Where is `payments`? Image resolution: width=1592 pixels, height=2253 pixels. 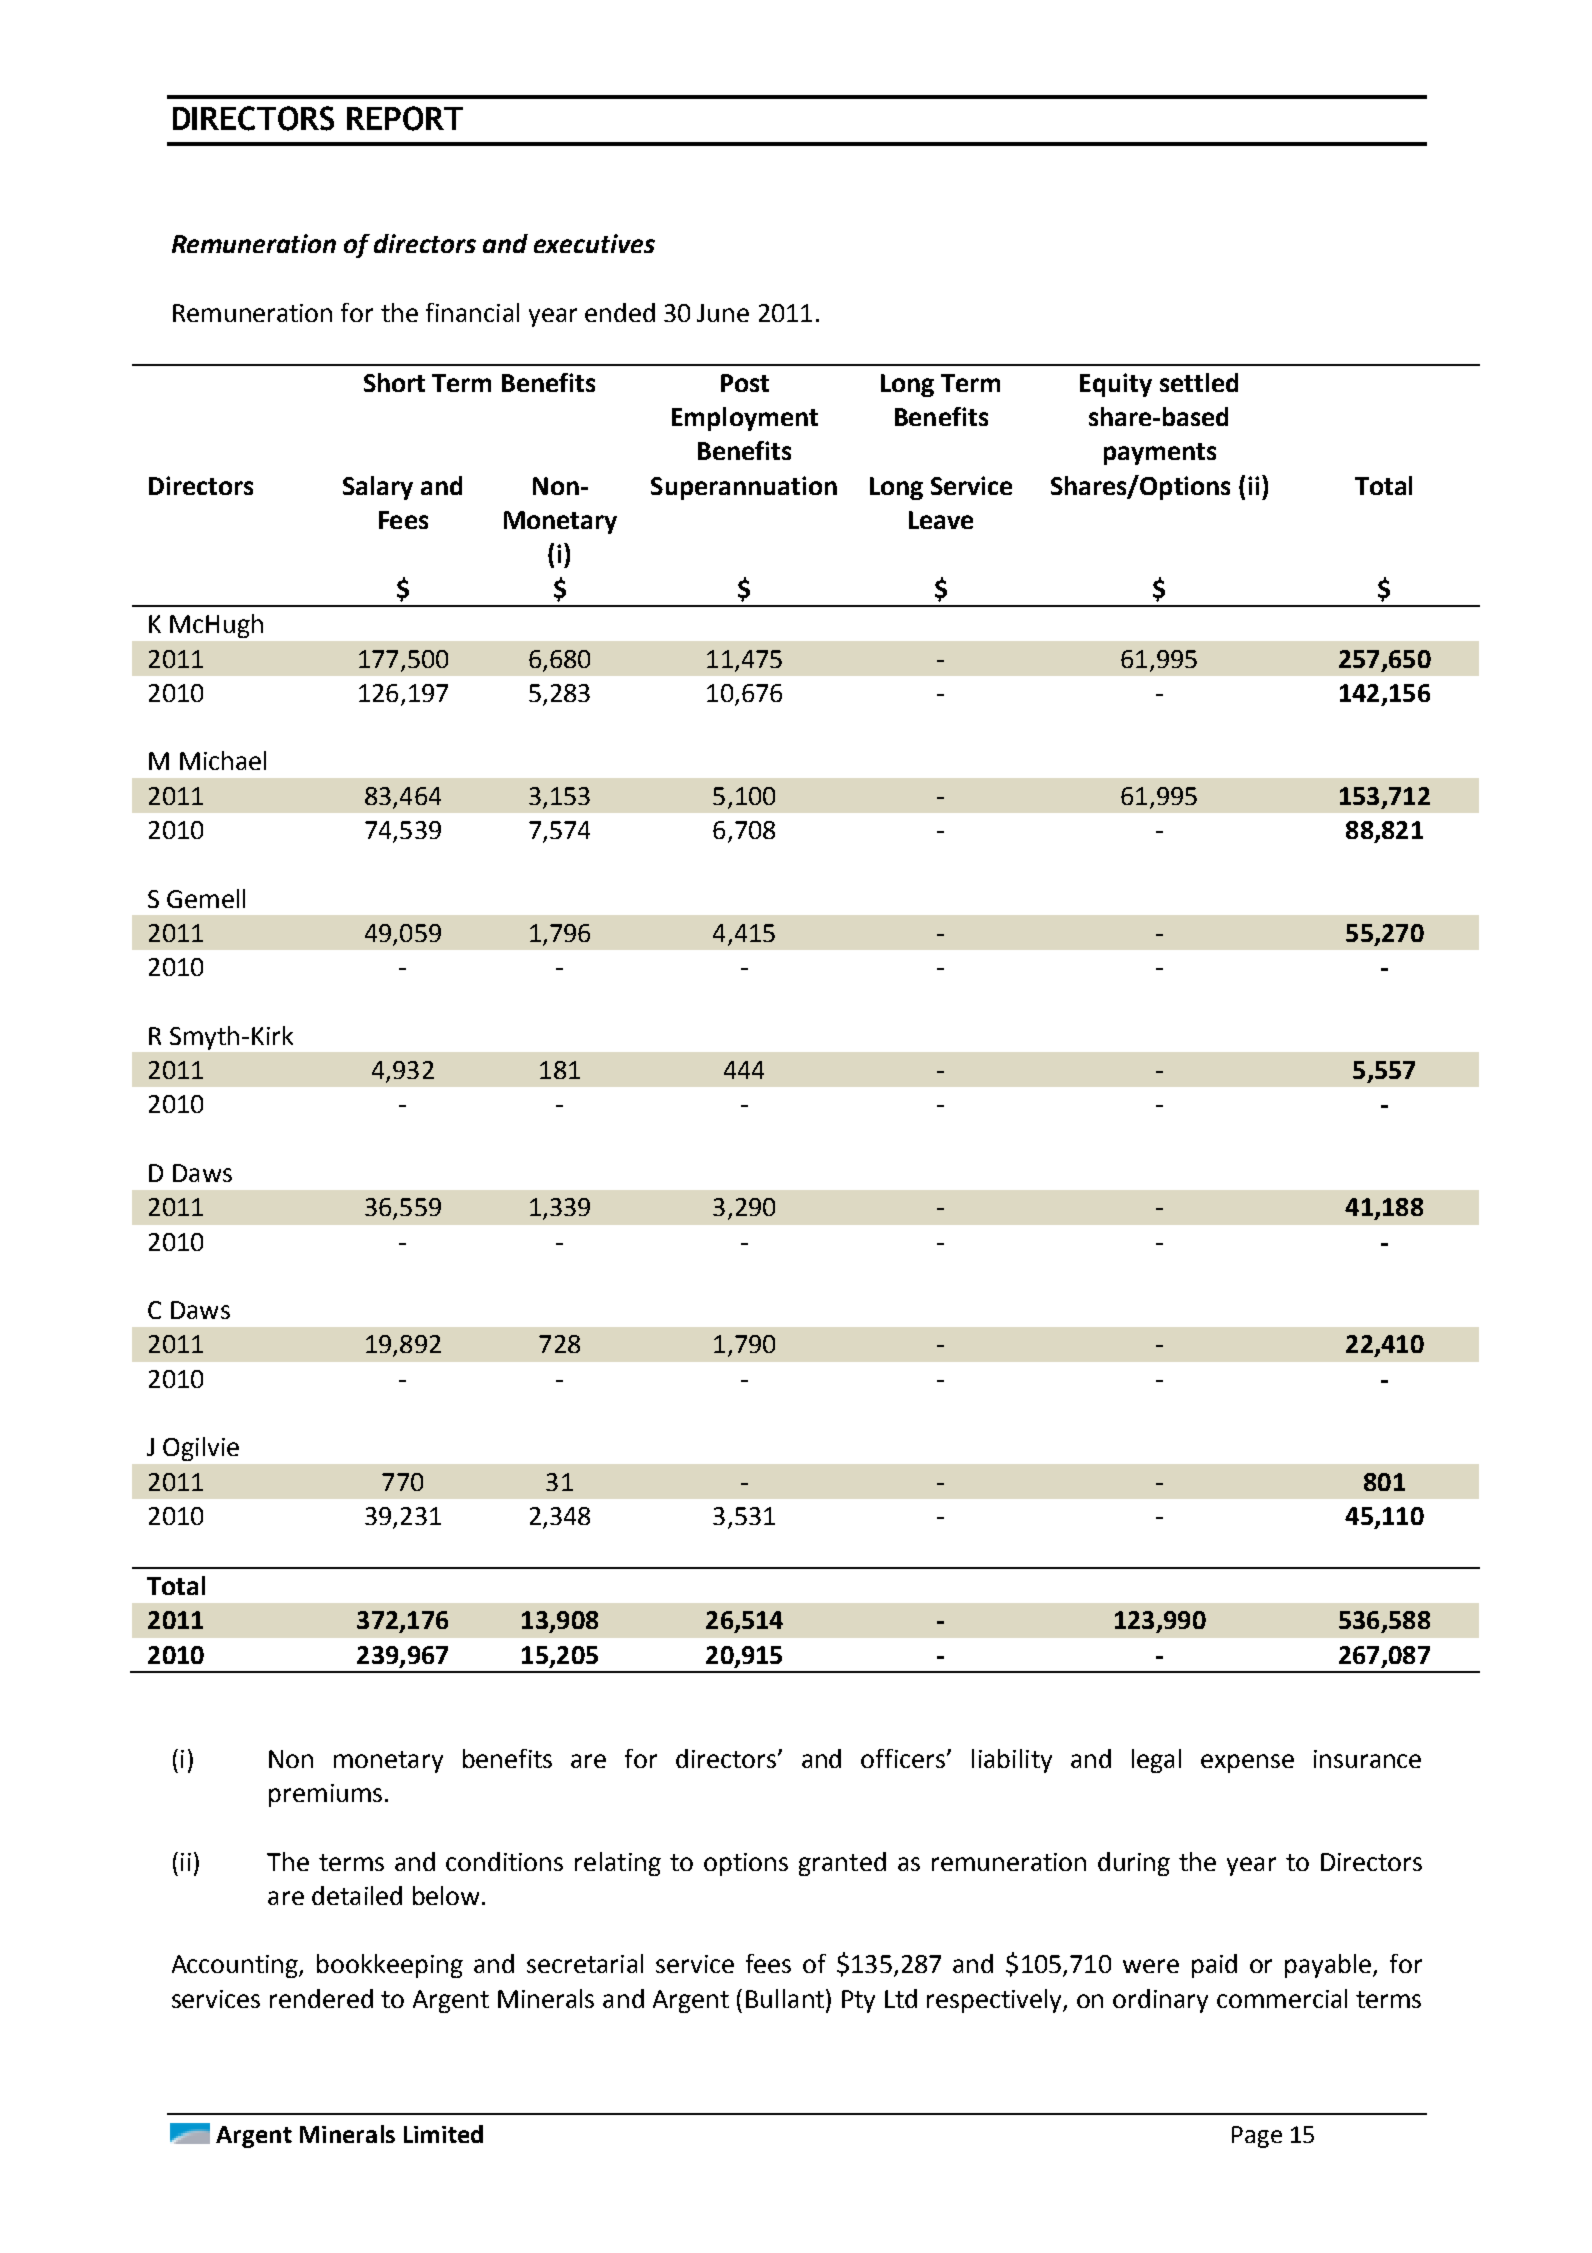
payments is located at coordinates (1160, 454).
